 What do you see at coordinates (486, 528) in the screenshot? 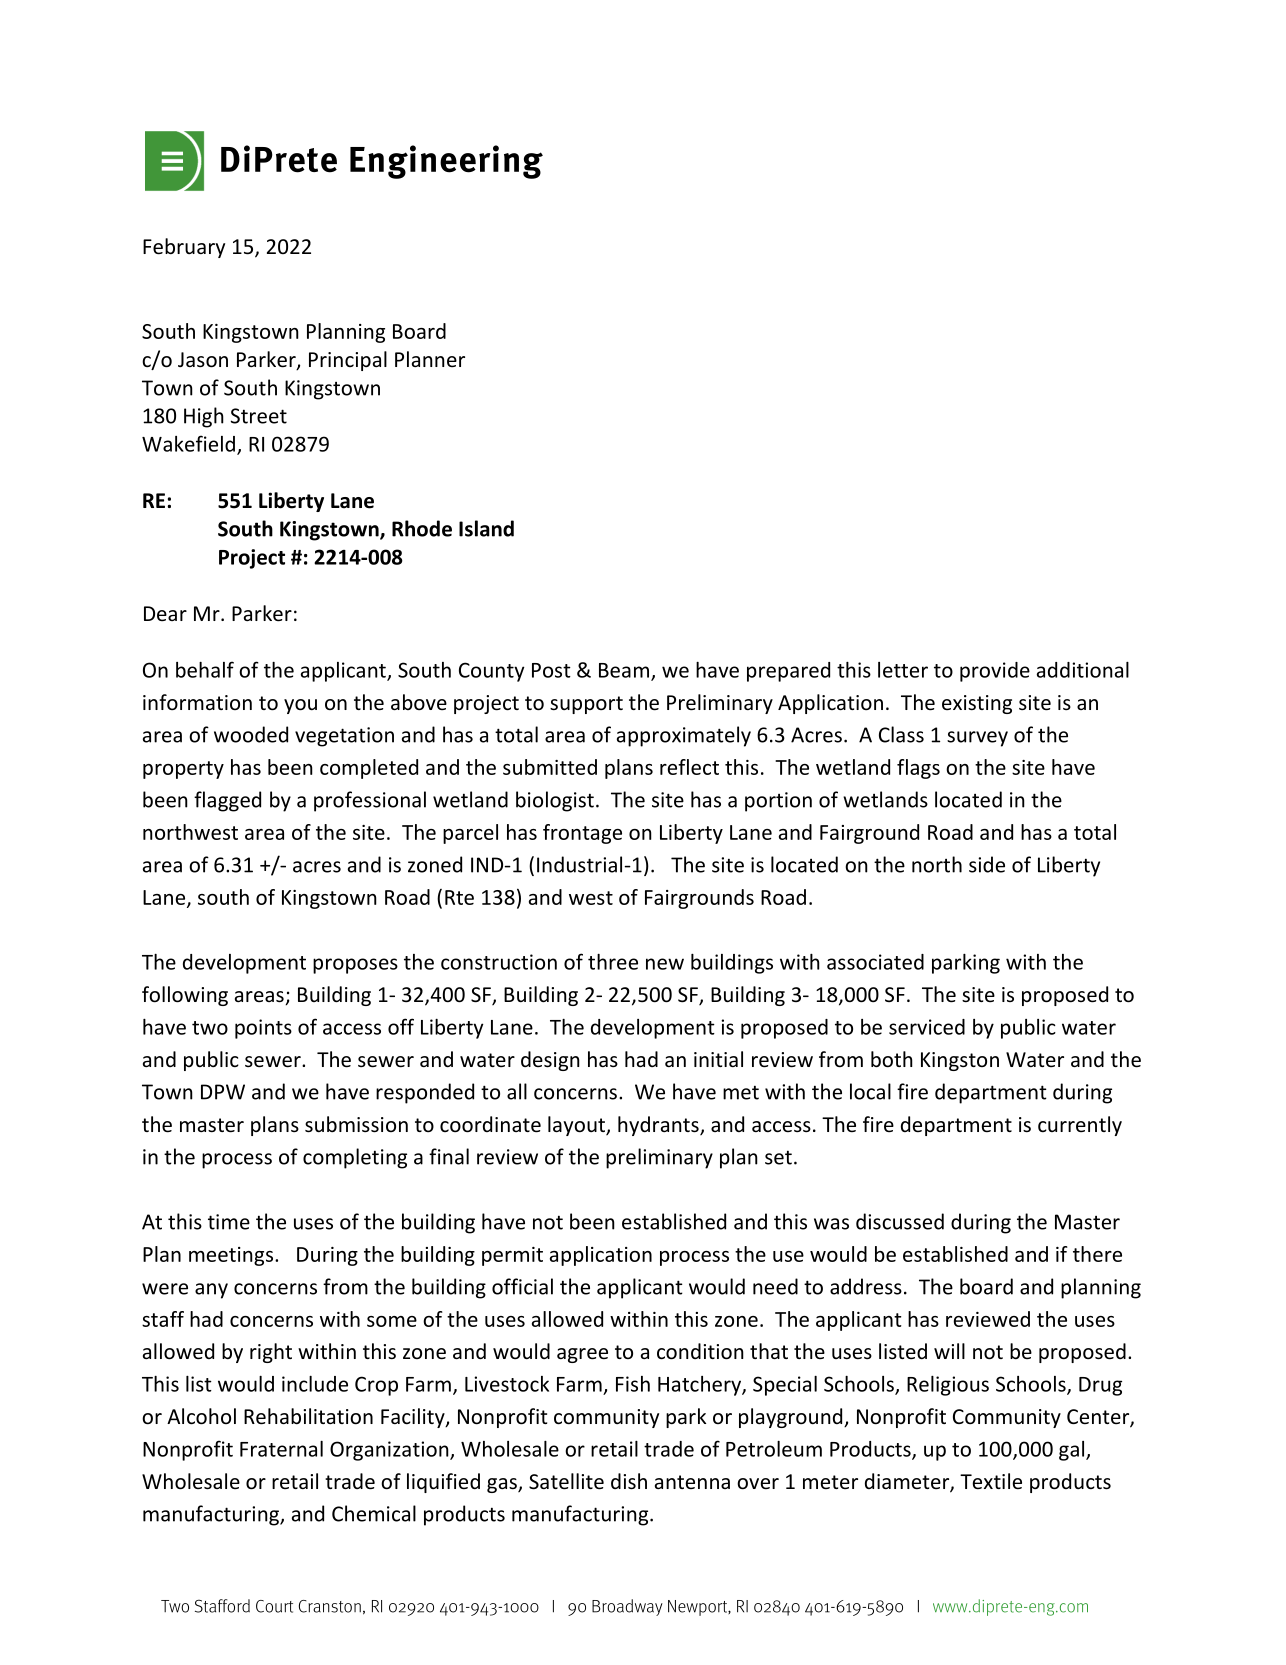
I see `Island` at bounding box center [486, 528].
